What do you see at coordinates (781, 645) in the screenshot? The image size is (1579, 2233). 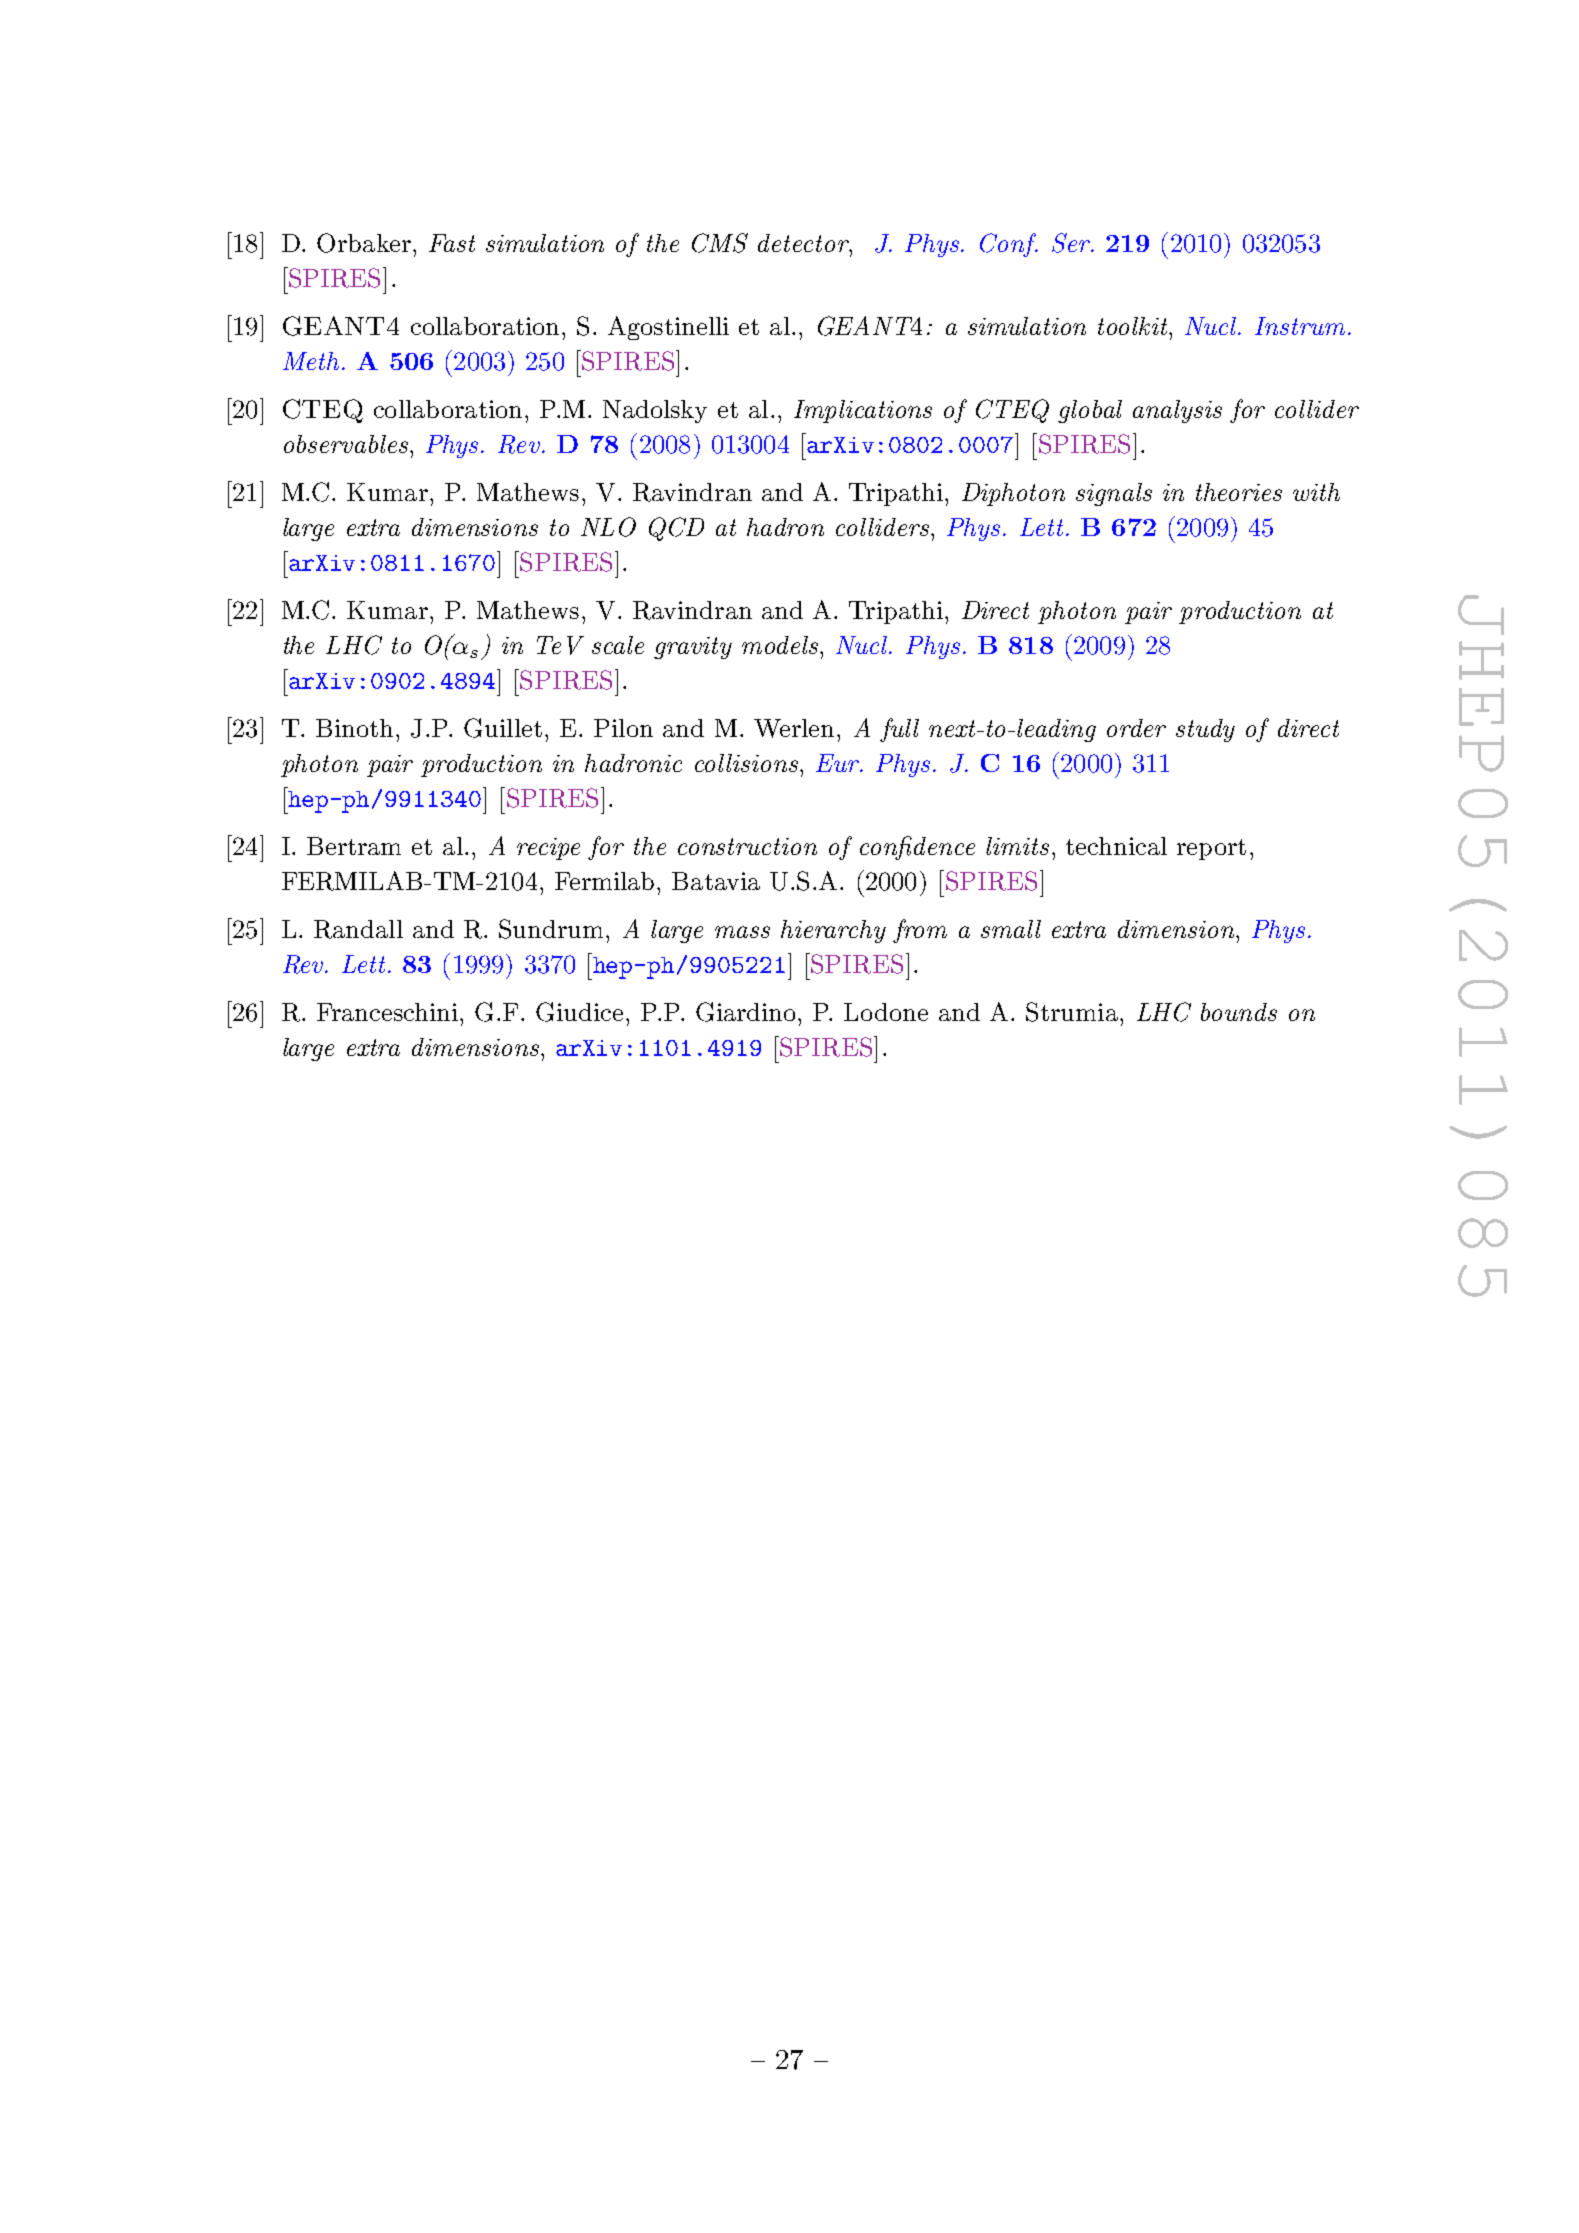 I see `models` at bounding box center [781, 645].
